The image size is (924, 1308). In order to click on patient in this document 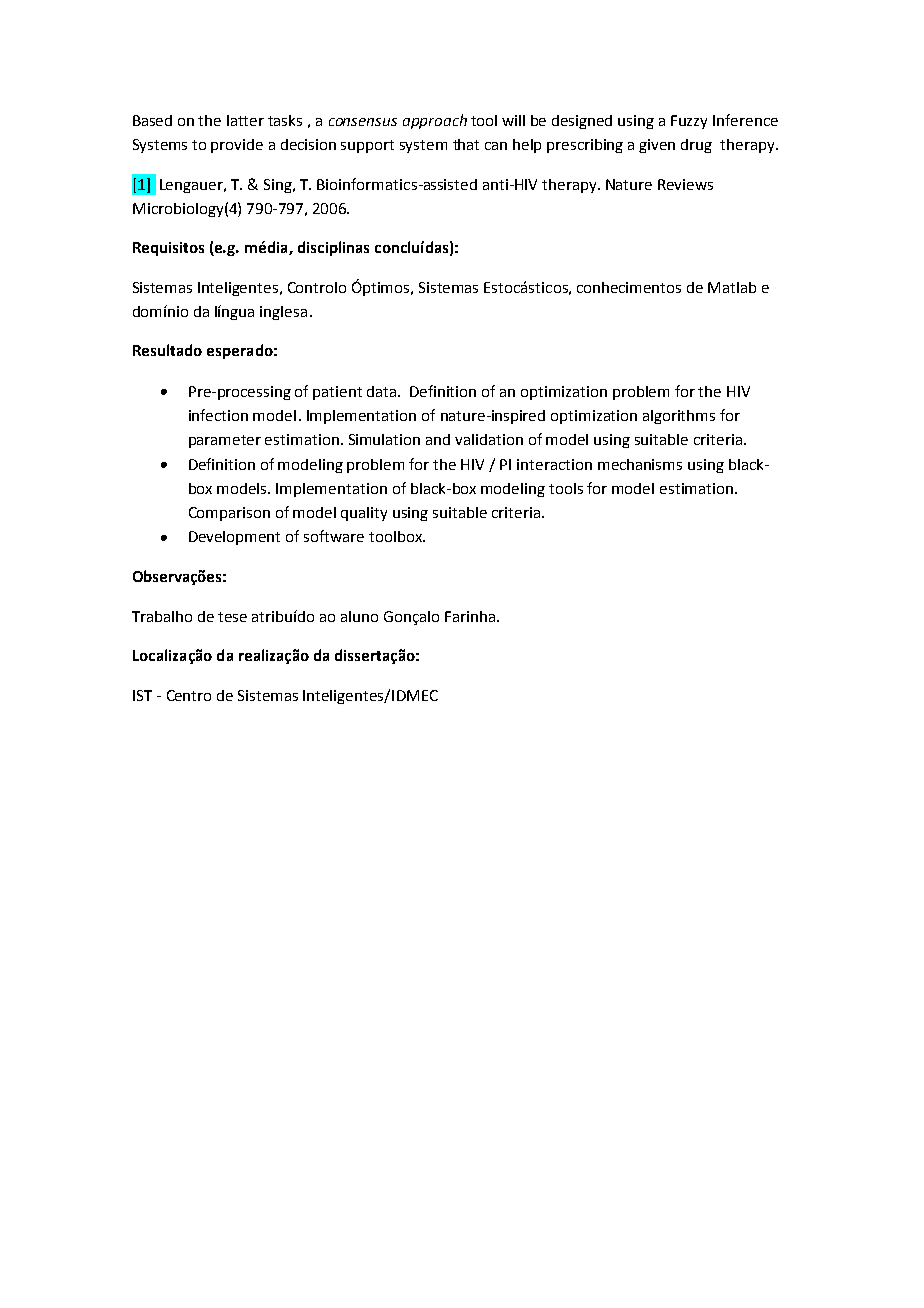, I will do `click(337, 393)`.
